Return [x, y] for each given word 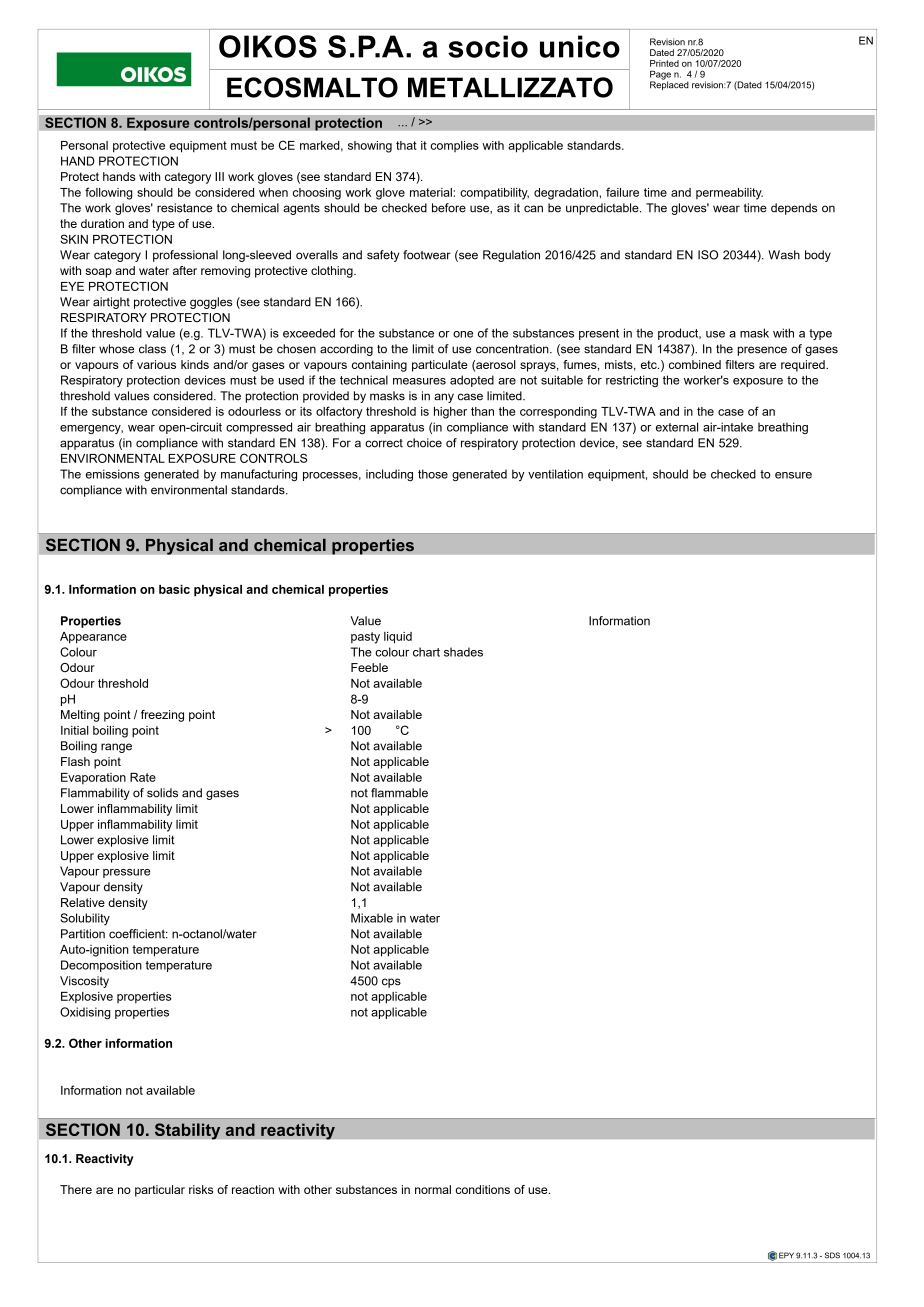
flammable [399, 793]
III [219, 176]
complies [455, 146]
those [433, 474]
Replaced [669, 84]
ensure [793, 475]
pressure [126, 873]
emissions [113, 474]
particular [160, 1191]
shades [463, 652]
